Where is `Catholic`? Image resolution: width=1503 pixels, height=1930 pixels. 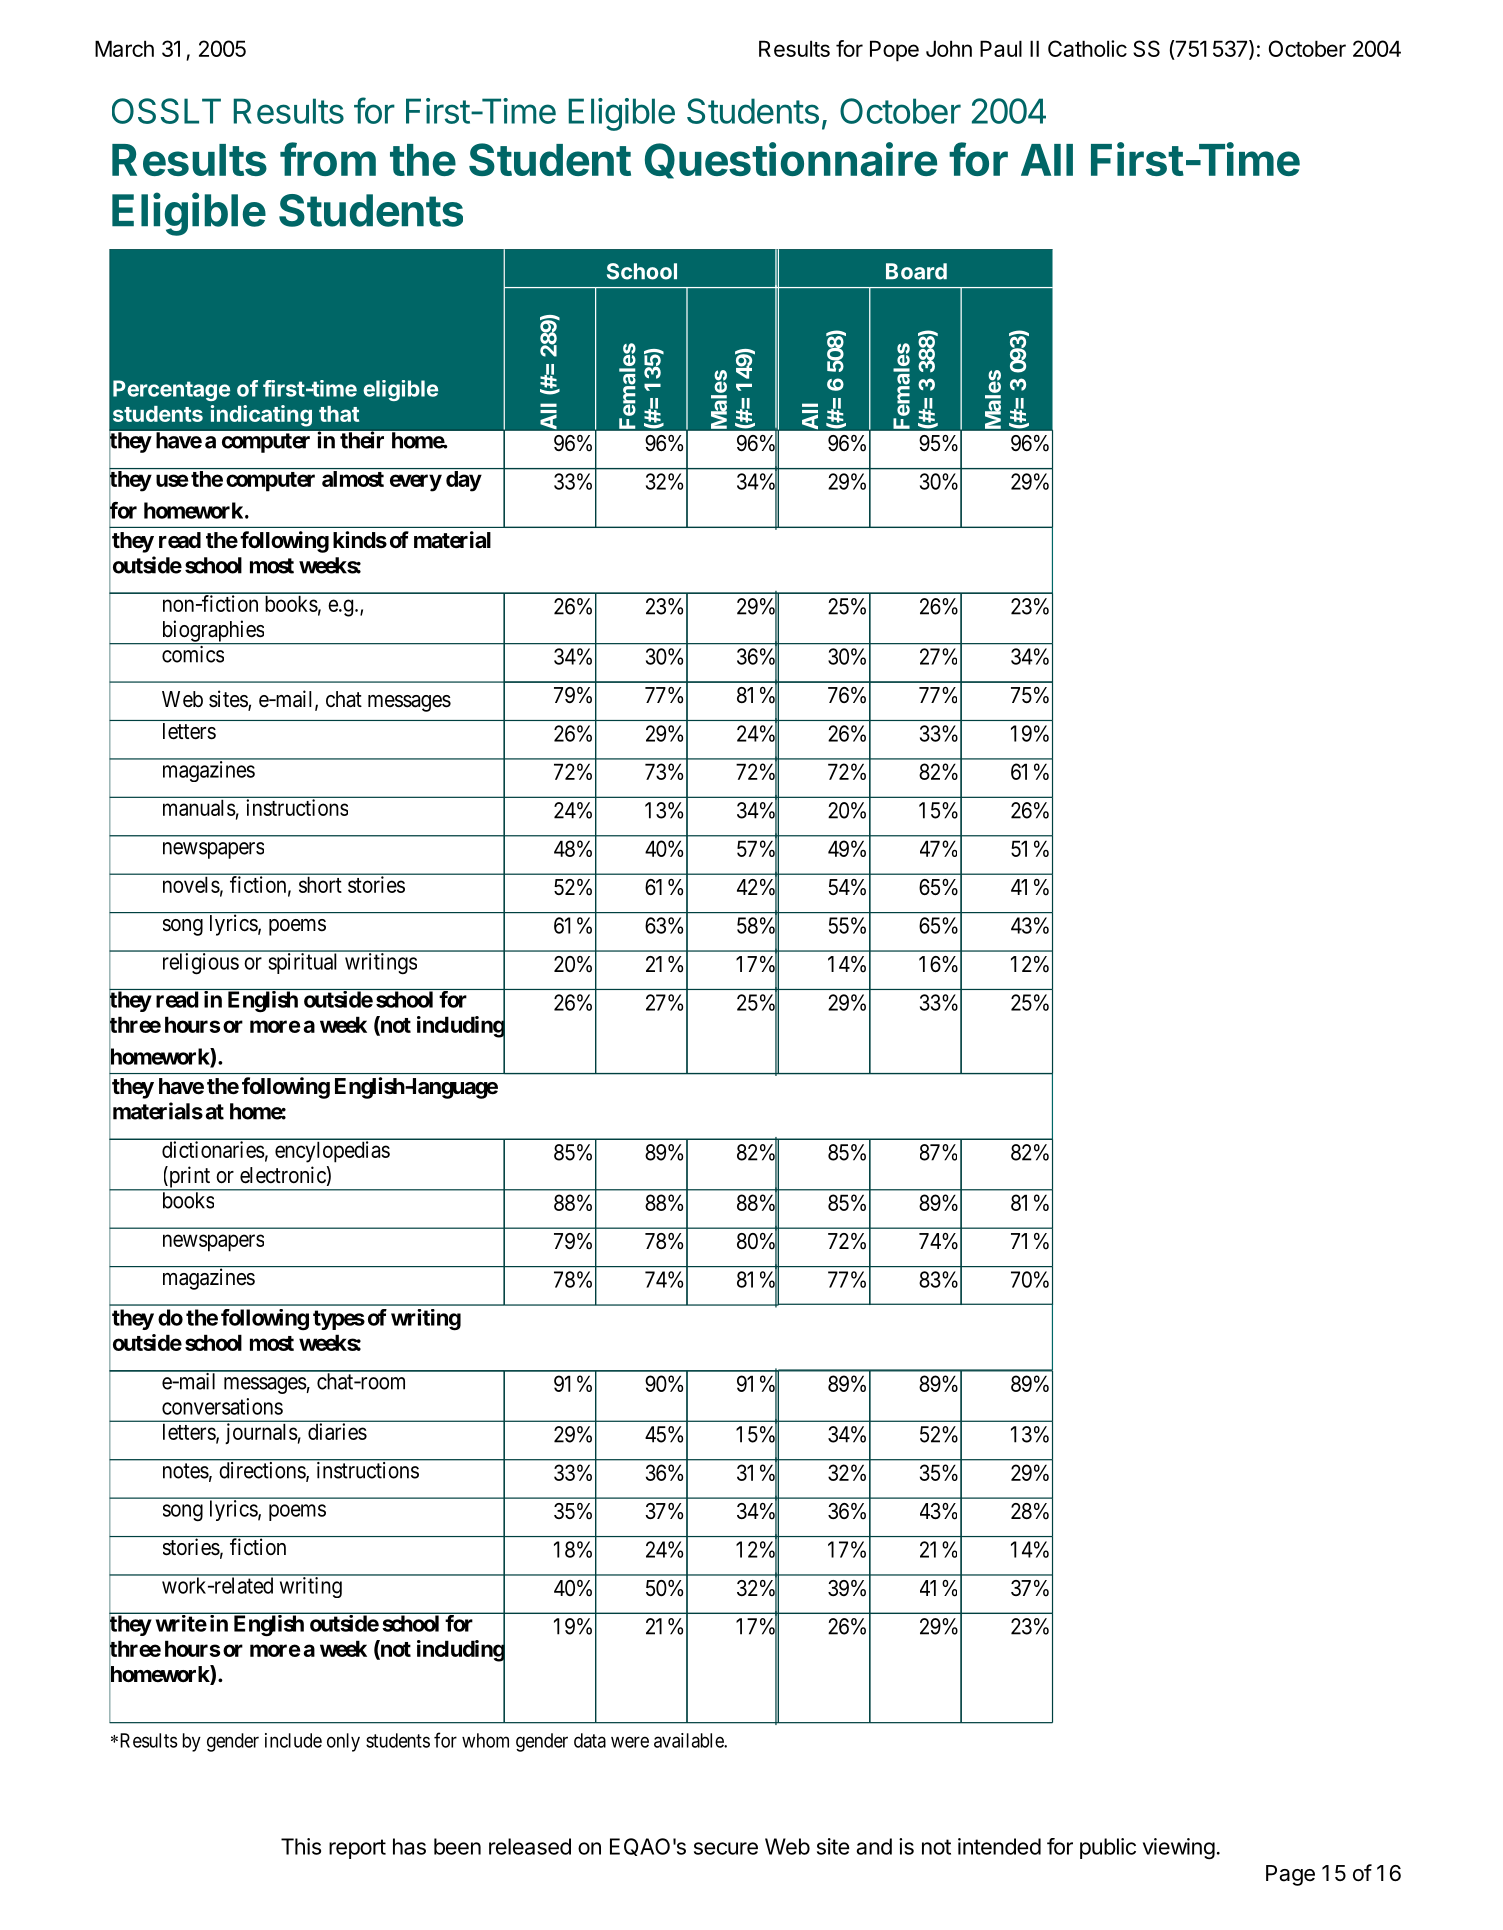 Catholic is located at coordinates (1087, 48).
